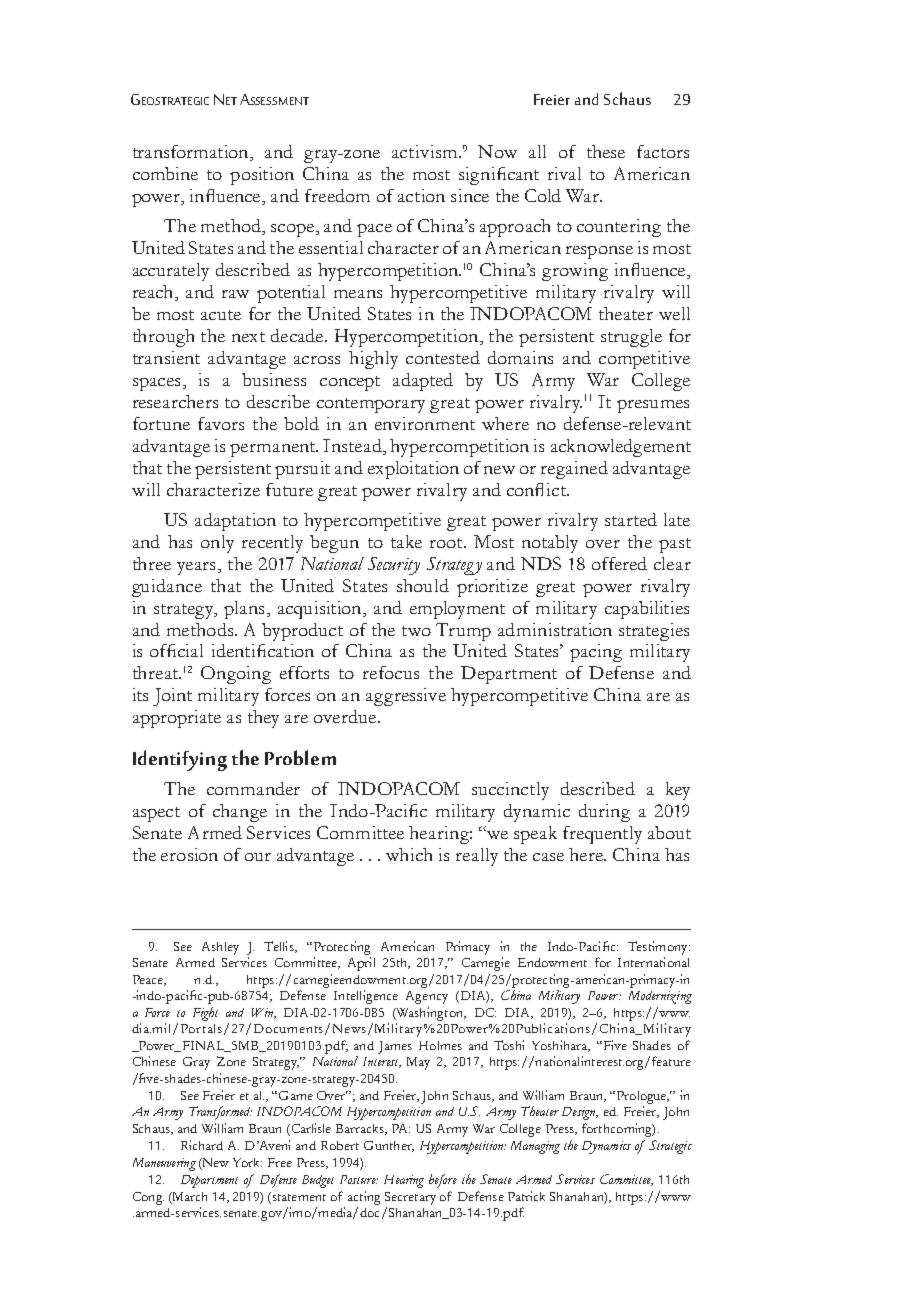 This image has height=1316, width=921. I want to click on transformation, so click(192, 153).
